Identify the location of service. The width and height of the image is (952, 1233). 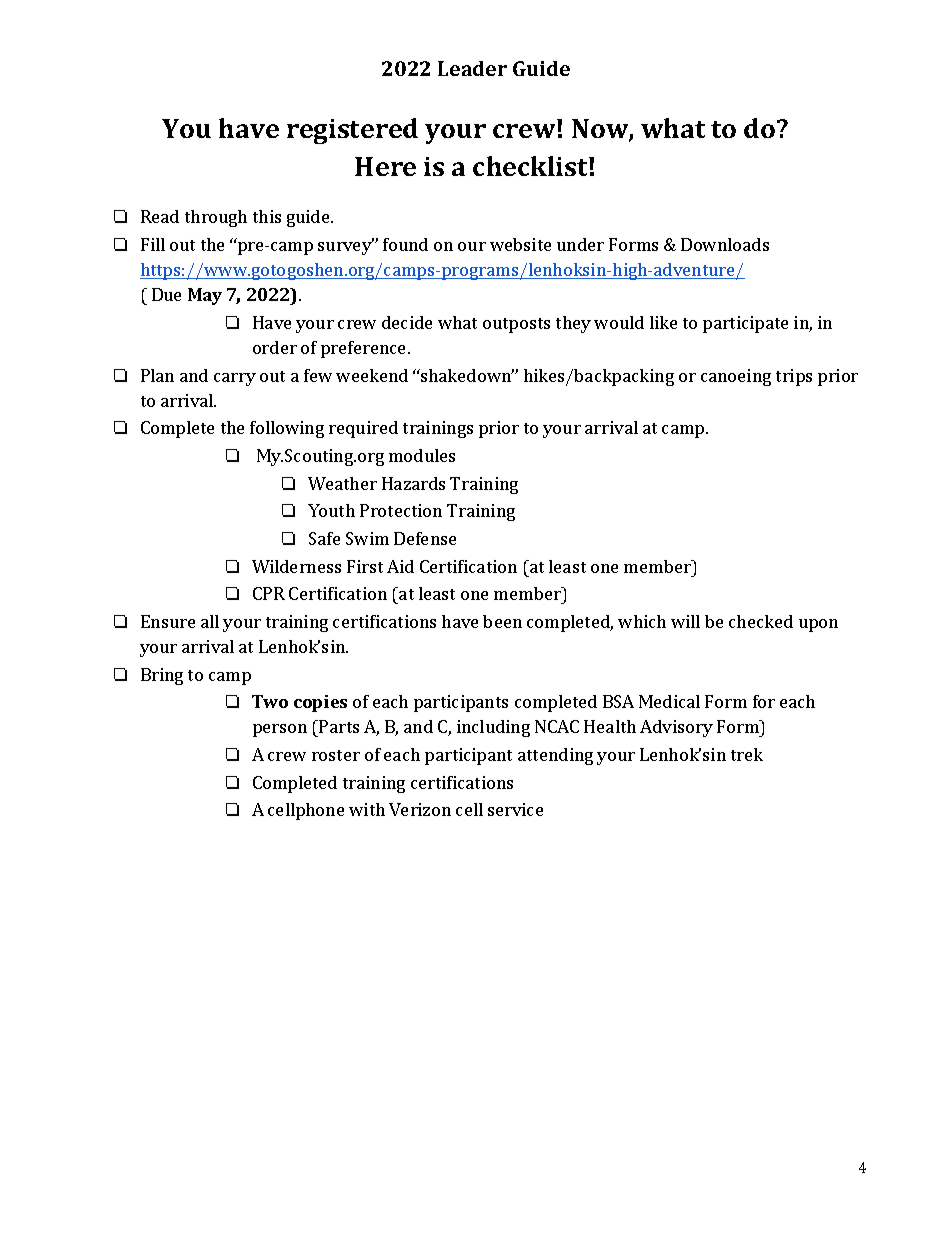
(515, 809).
